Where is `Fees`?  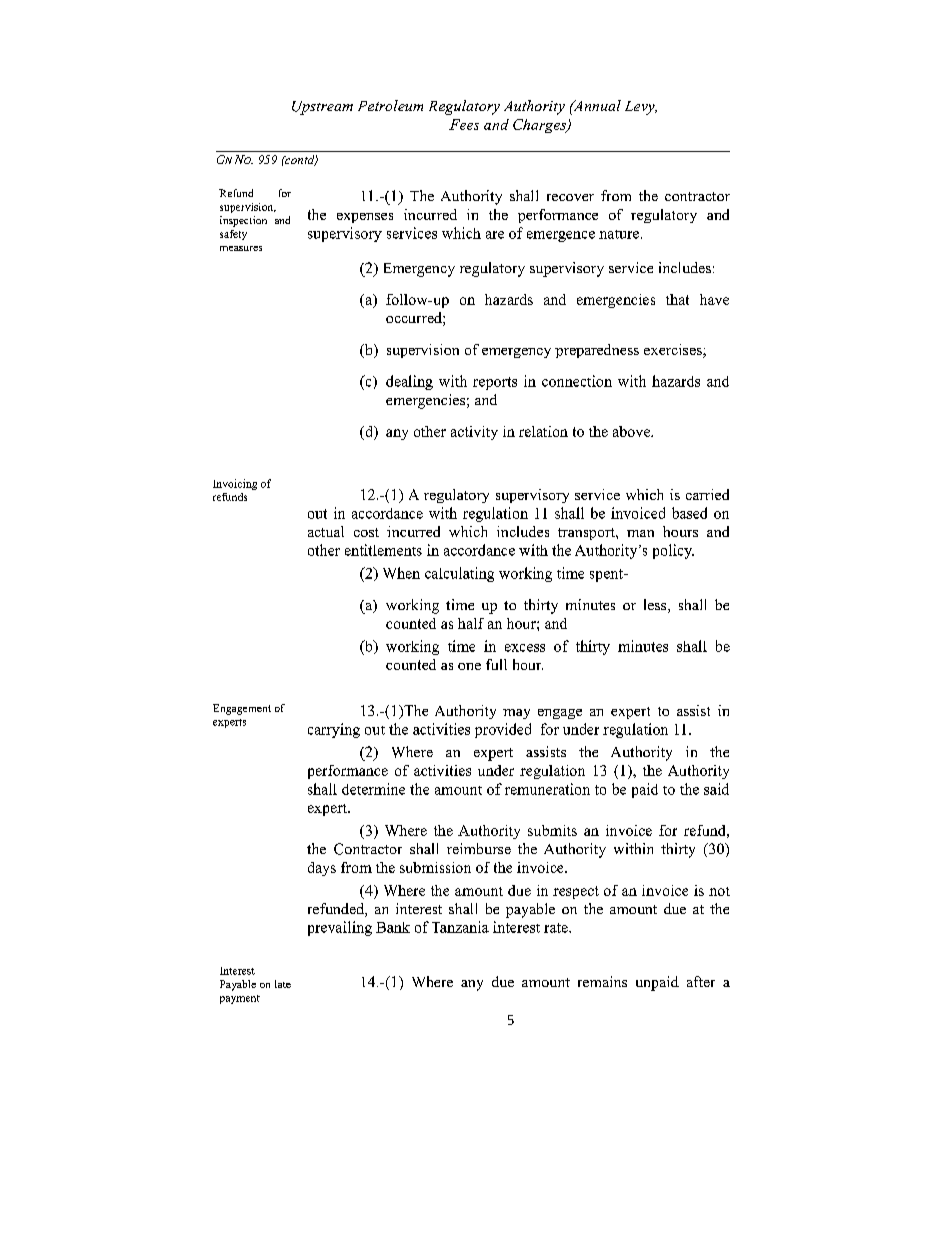
Fees is located at coordinates (464, 124).
